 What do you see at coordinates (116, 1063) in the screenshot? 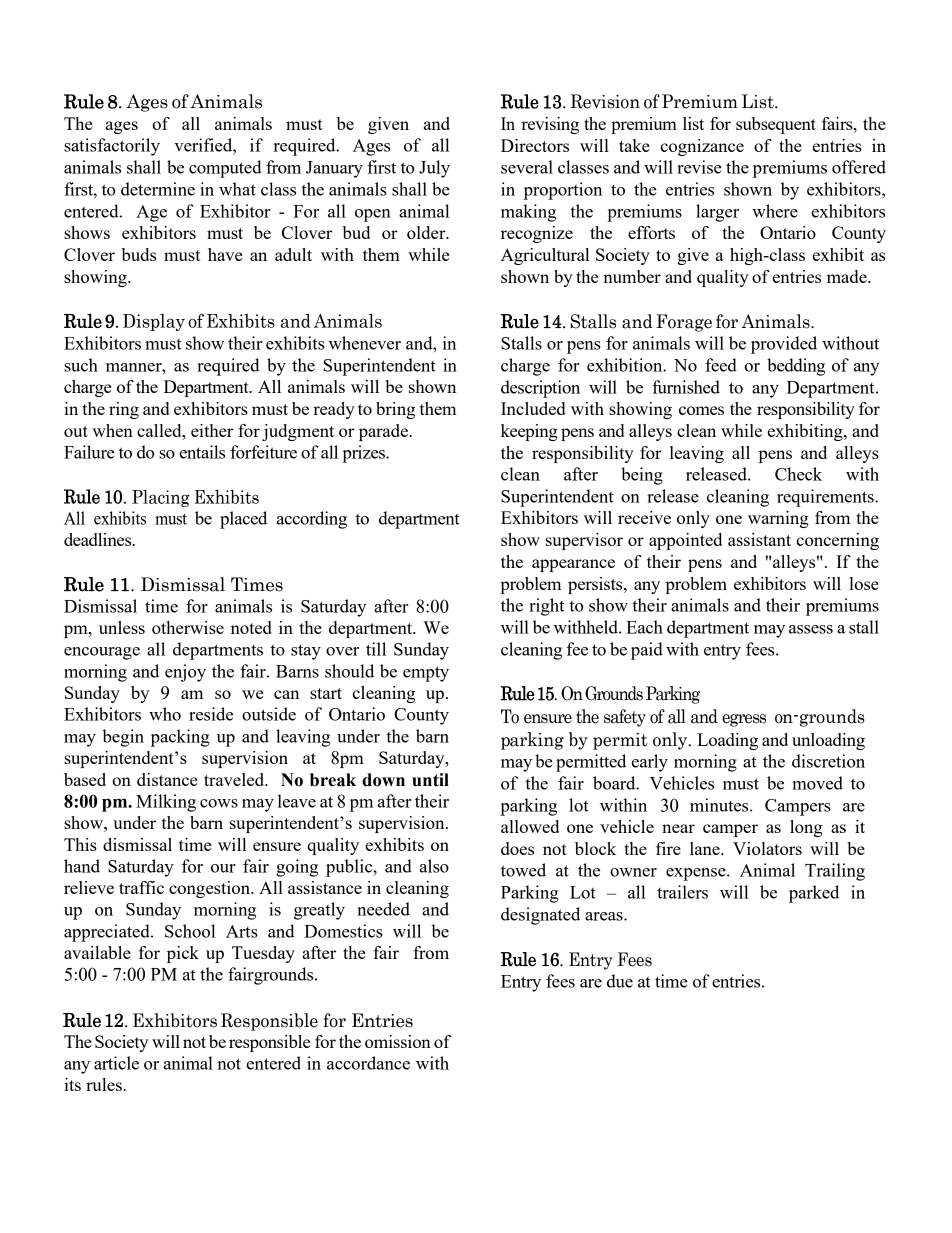
I see `article` at bounding box center [116, 1063].
